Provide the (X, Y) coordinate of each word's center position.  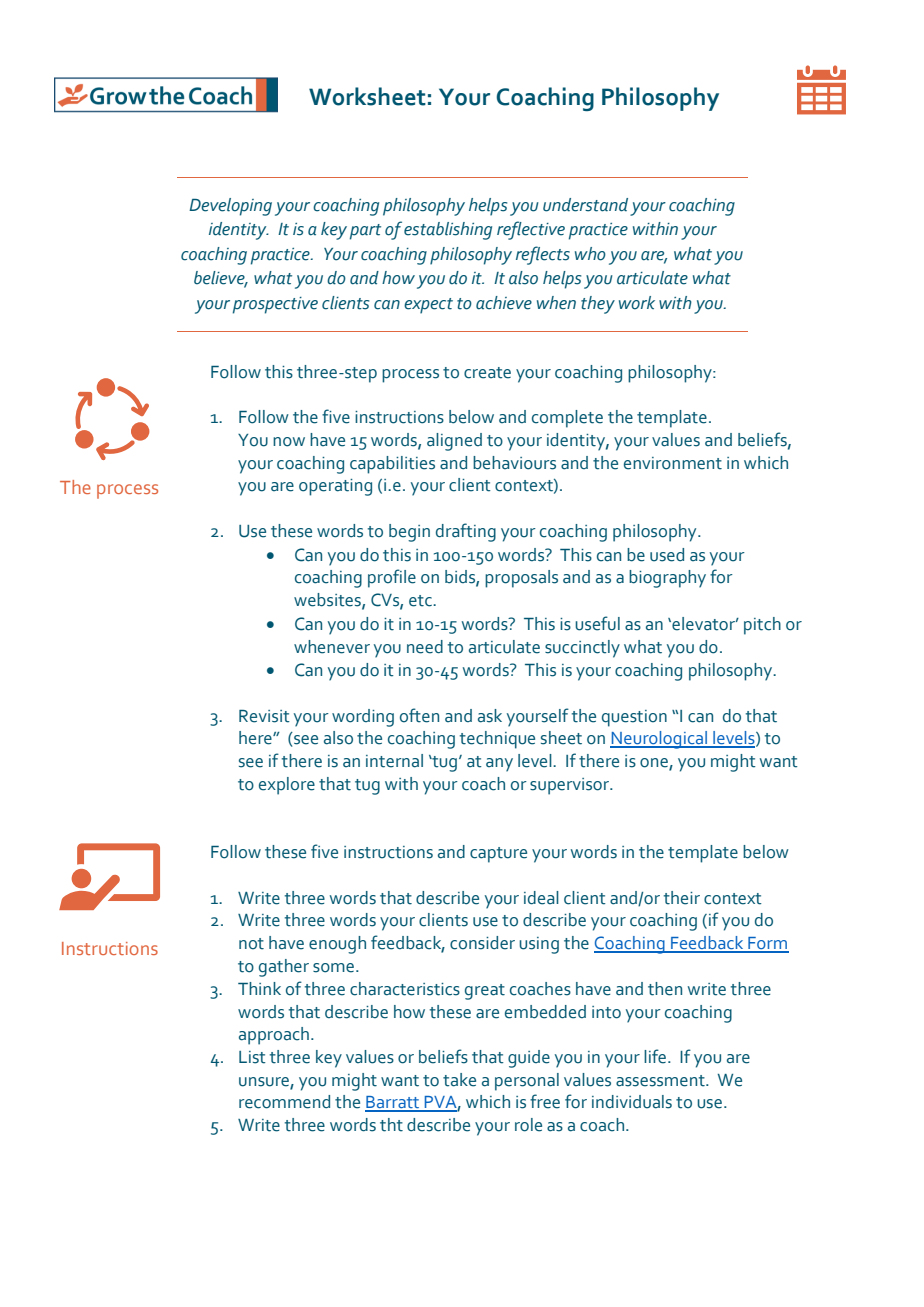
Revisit (264, 716)
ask (490, 716)
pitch (762, 626)
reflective (531, 230)
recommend (284, 1102)
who (590, 254)
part (365, 232)
